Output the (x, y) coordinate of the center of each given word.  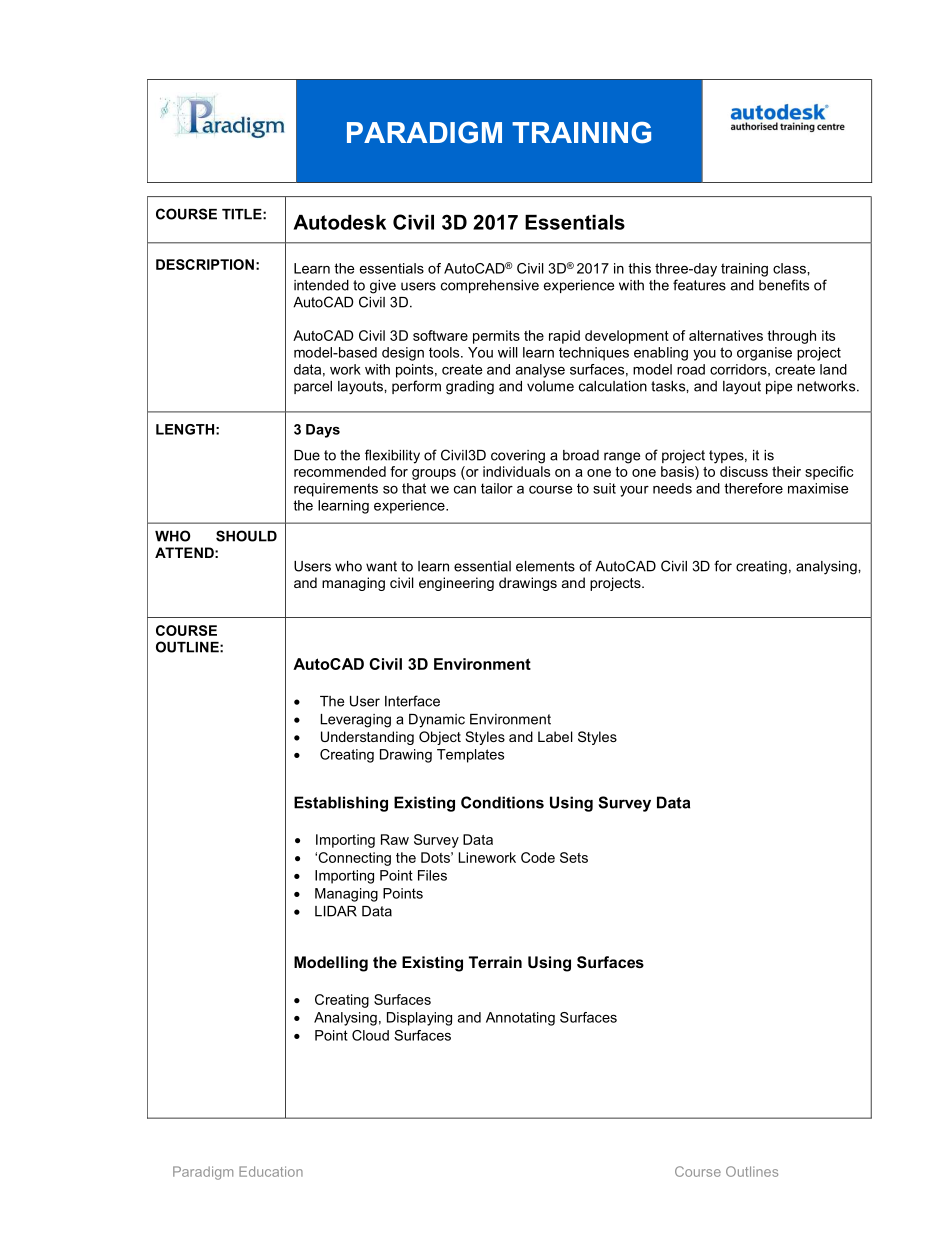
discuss (744, 471)
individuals (516, 471)
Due (307, 455)
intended (321, 285)
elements (545, 566)
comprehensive (490, 286)
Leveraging (356, 721)
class (790, 268)
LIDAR (336, 911)
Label (555, 736)
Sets (574, 857)
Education (271, 1171)
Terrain (495, 962)
